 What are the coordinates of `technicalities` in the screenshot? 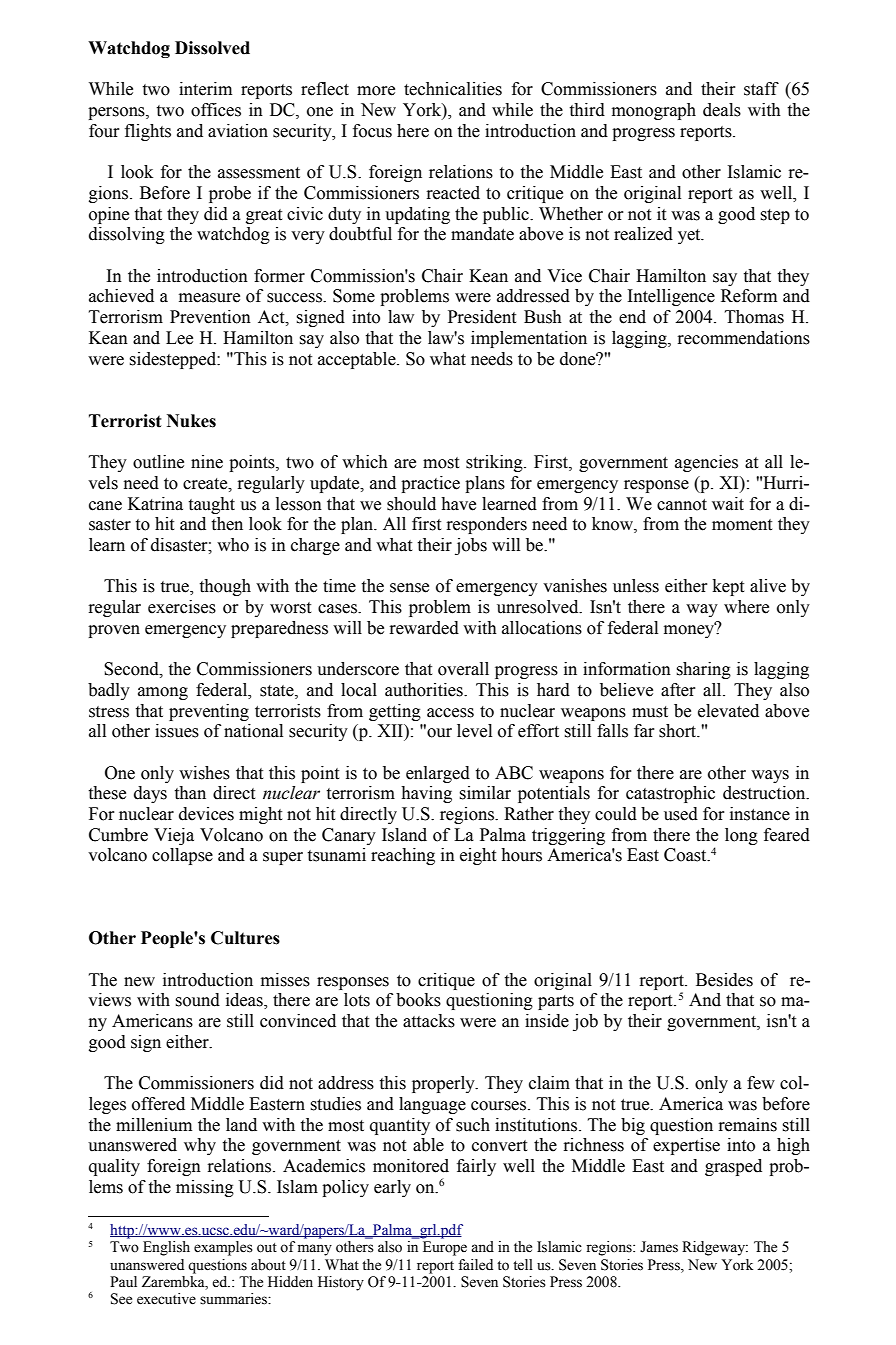 It's located at (453, 89).
